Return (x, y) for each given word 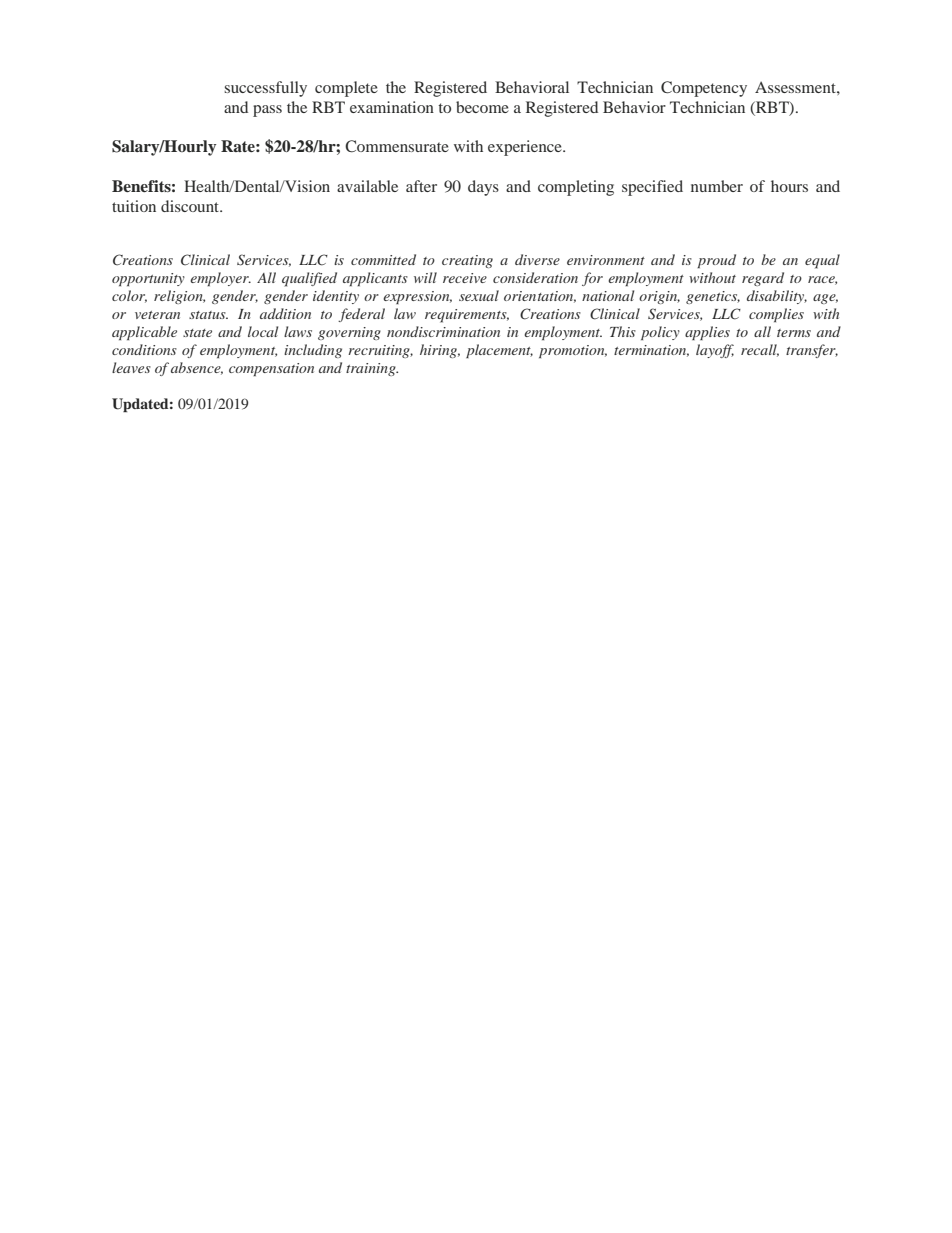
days (483, 188)
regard (763, 279)
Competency (704, 89)
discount (191, 206)
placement (499, 351)
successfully (265, 89)
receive (465, 278)
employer (220, 279)
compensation (271, 369)
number (717, 186)
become (482, 107)
